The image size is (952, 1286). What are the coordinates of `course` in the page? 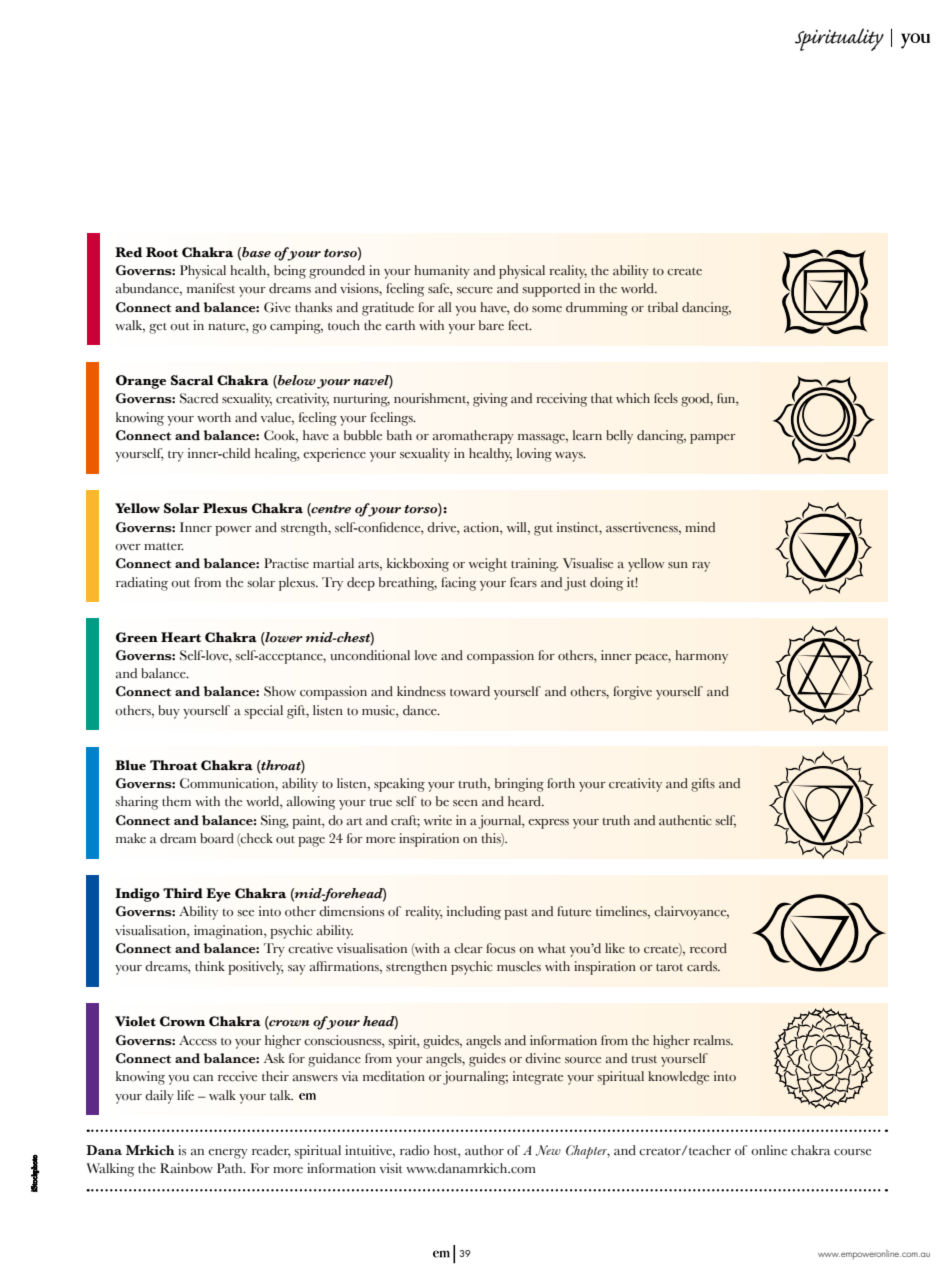 It's located at (852, 1152).
